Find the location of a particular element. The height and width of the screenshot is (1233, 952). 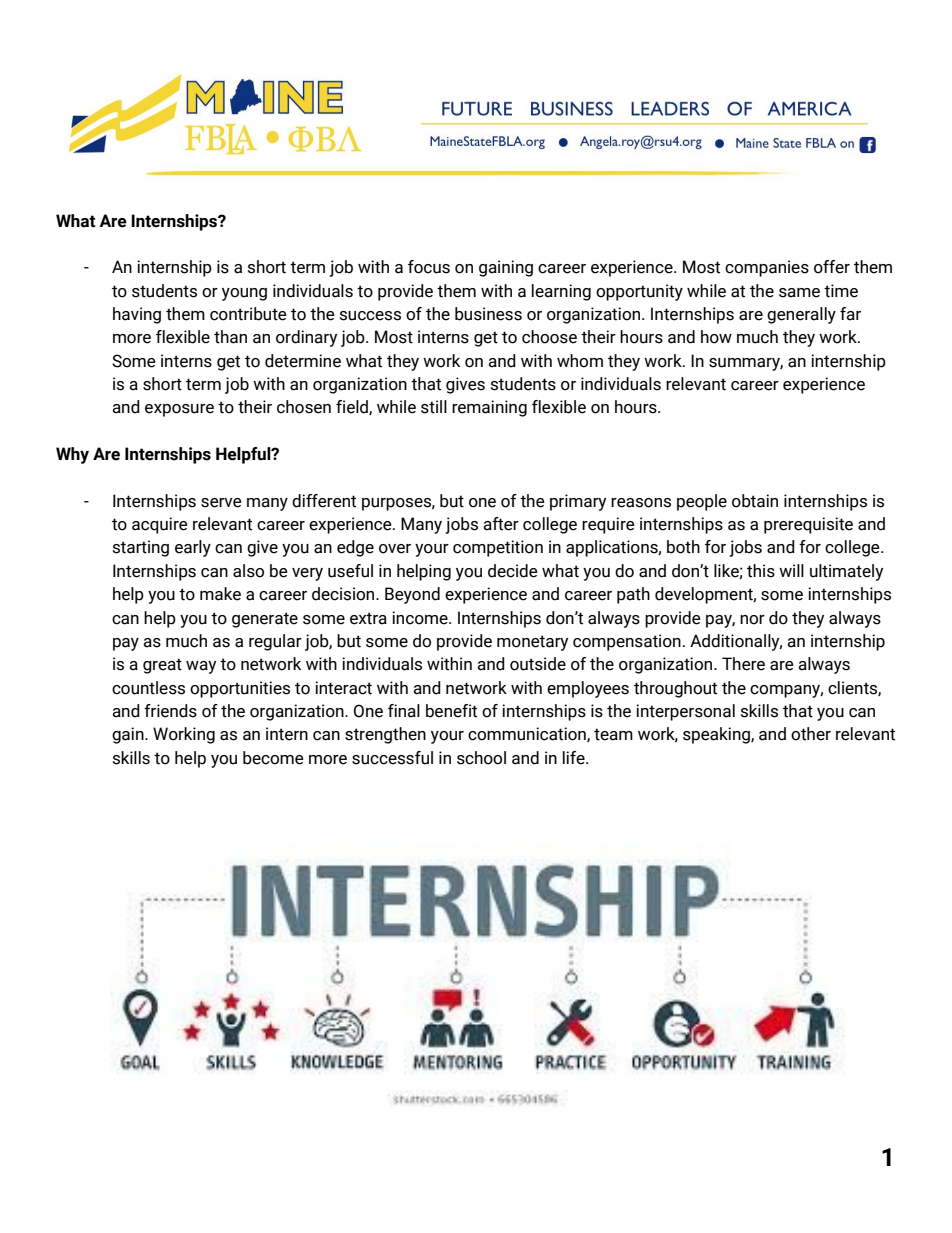

income is located at coordinates (421, 618).
